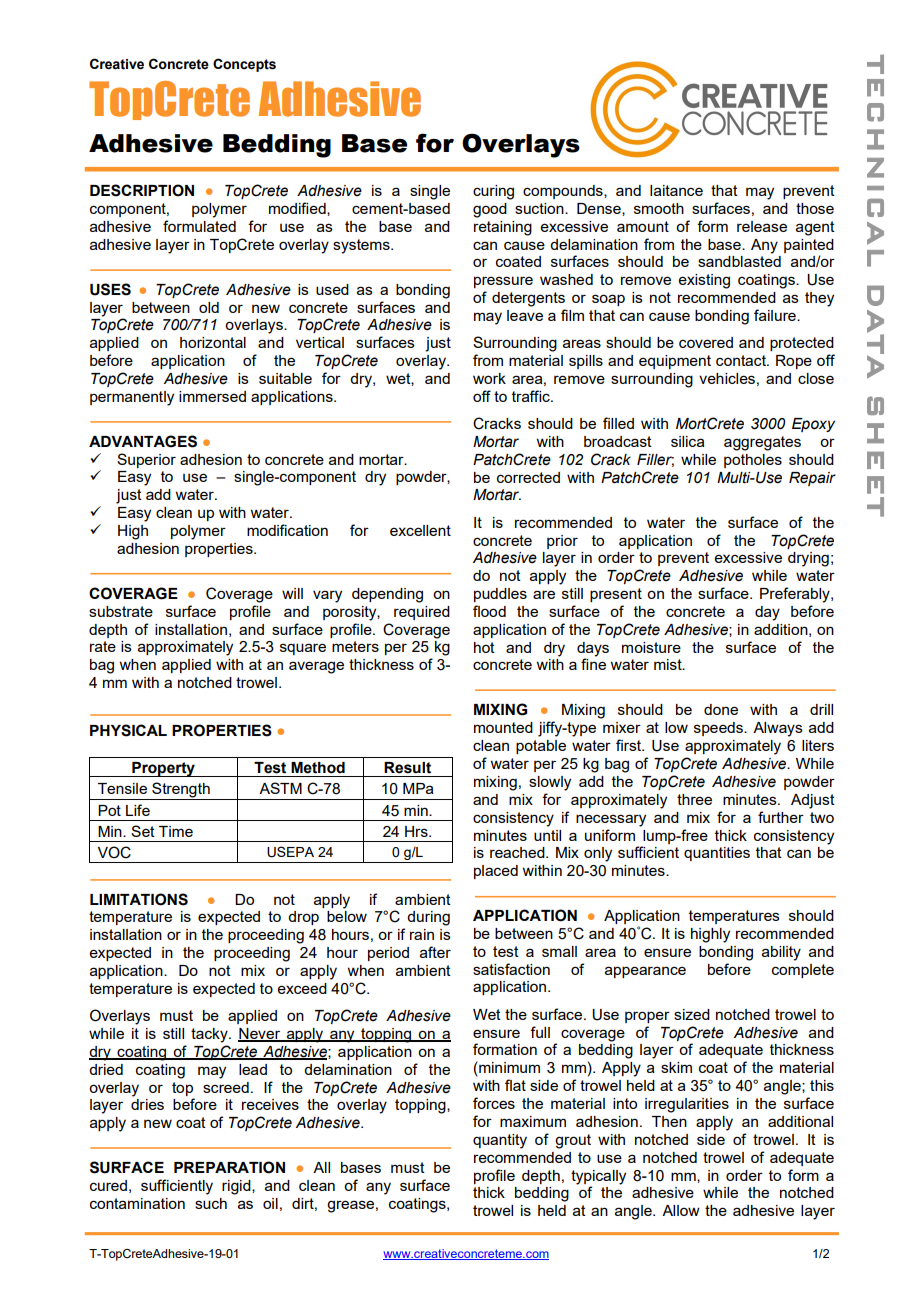  Describe the element at coordinates (176, 831) in the screenshot. I see `Time` at that location.
